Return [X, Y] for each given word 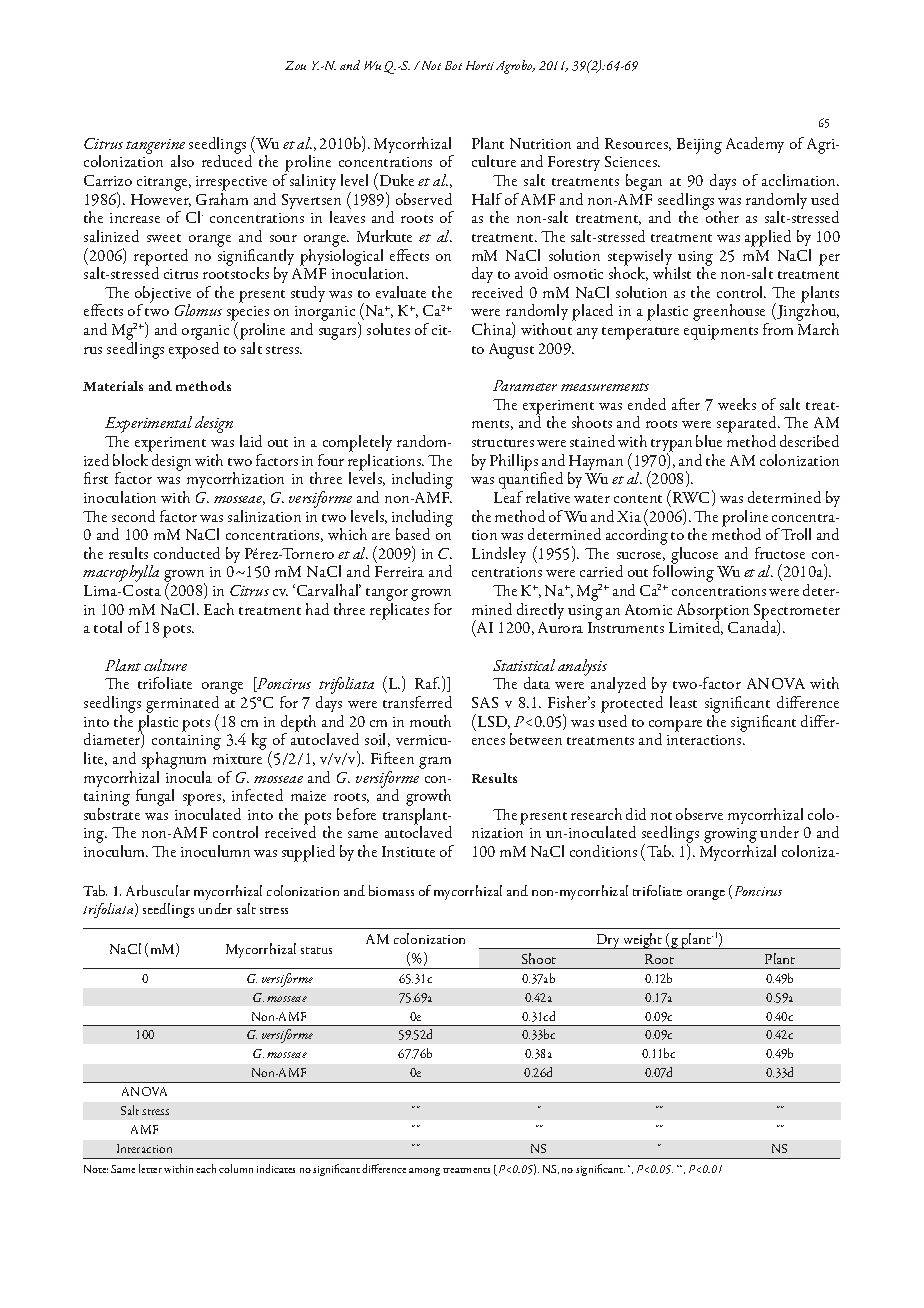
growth [428, 799]
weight [643, 941]
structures [503, 443]
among [424, 1172]
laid [251, 441]
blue [709, 441]
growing [730, 837]
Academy [755, 145]
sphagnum [174, 762]
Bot [453, 65]
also [182, 161]
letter [150, 1168]
